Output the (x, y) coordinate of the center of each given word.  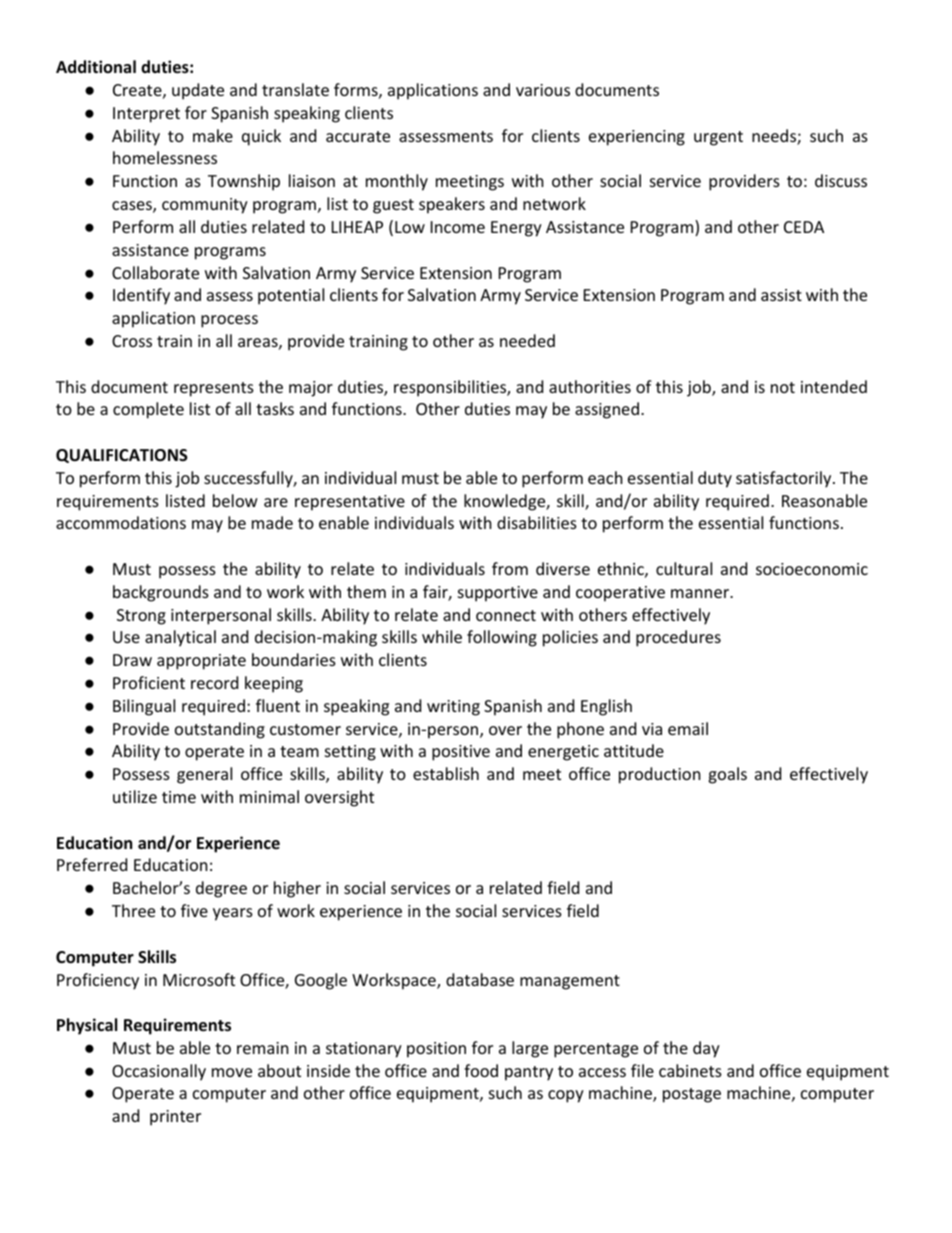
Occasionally (159, 1072)
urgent (718, 138)
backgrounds (161, 593)
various (543, 90)
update (198, 91)
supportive (498, 594)
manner (701, 593)
